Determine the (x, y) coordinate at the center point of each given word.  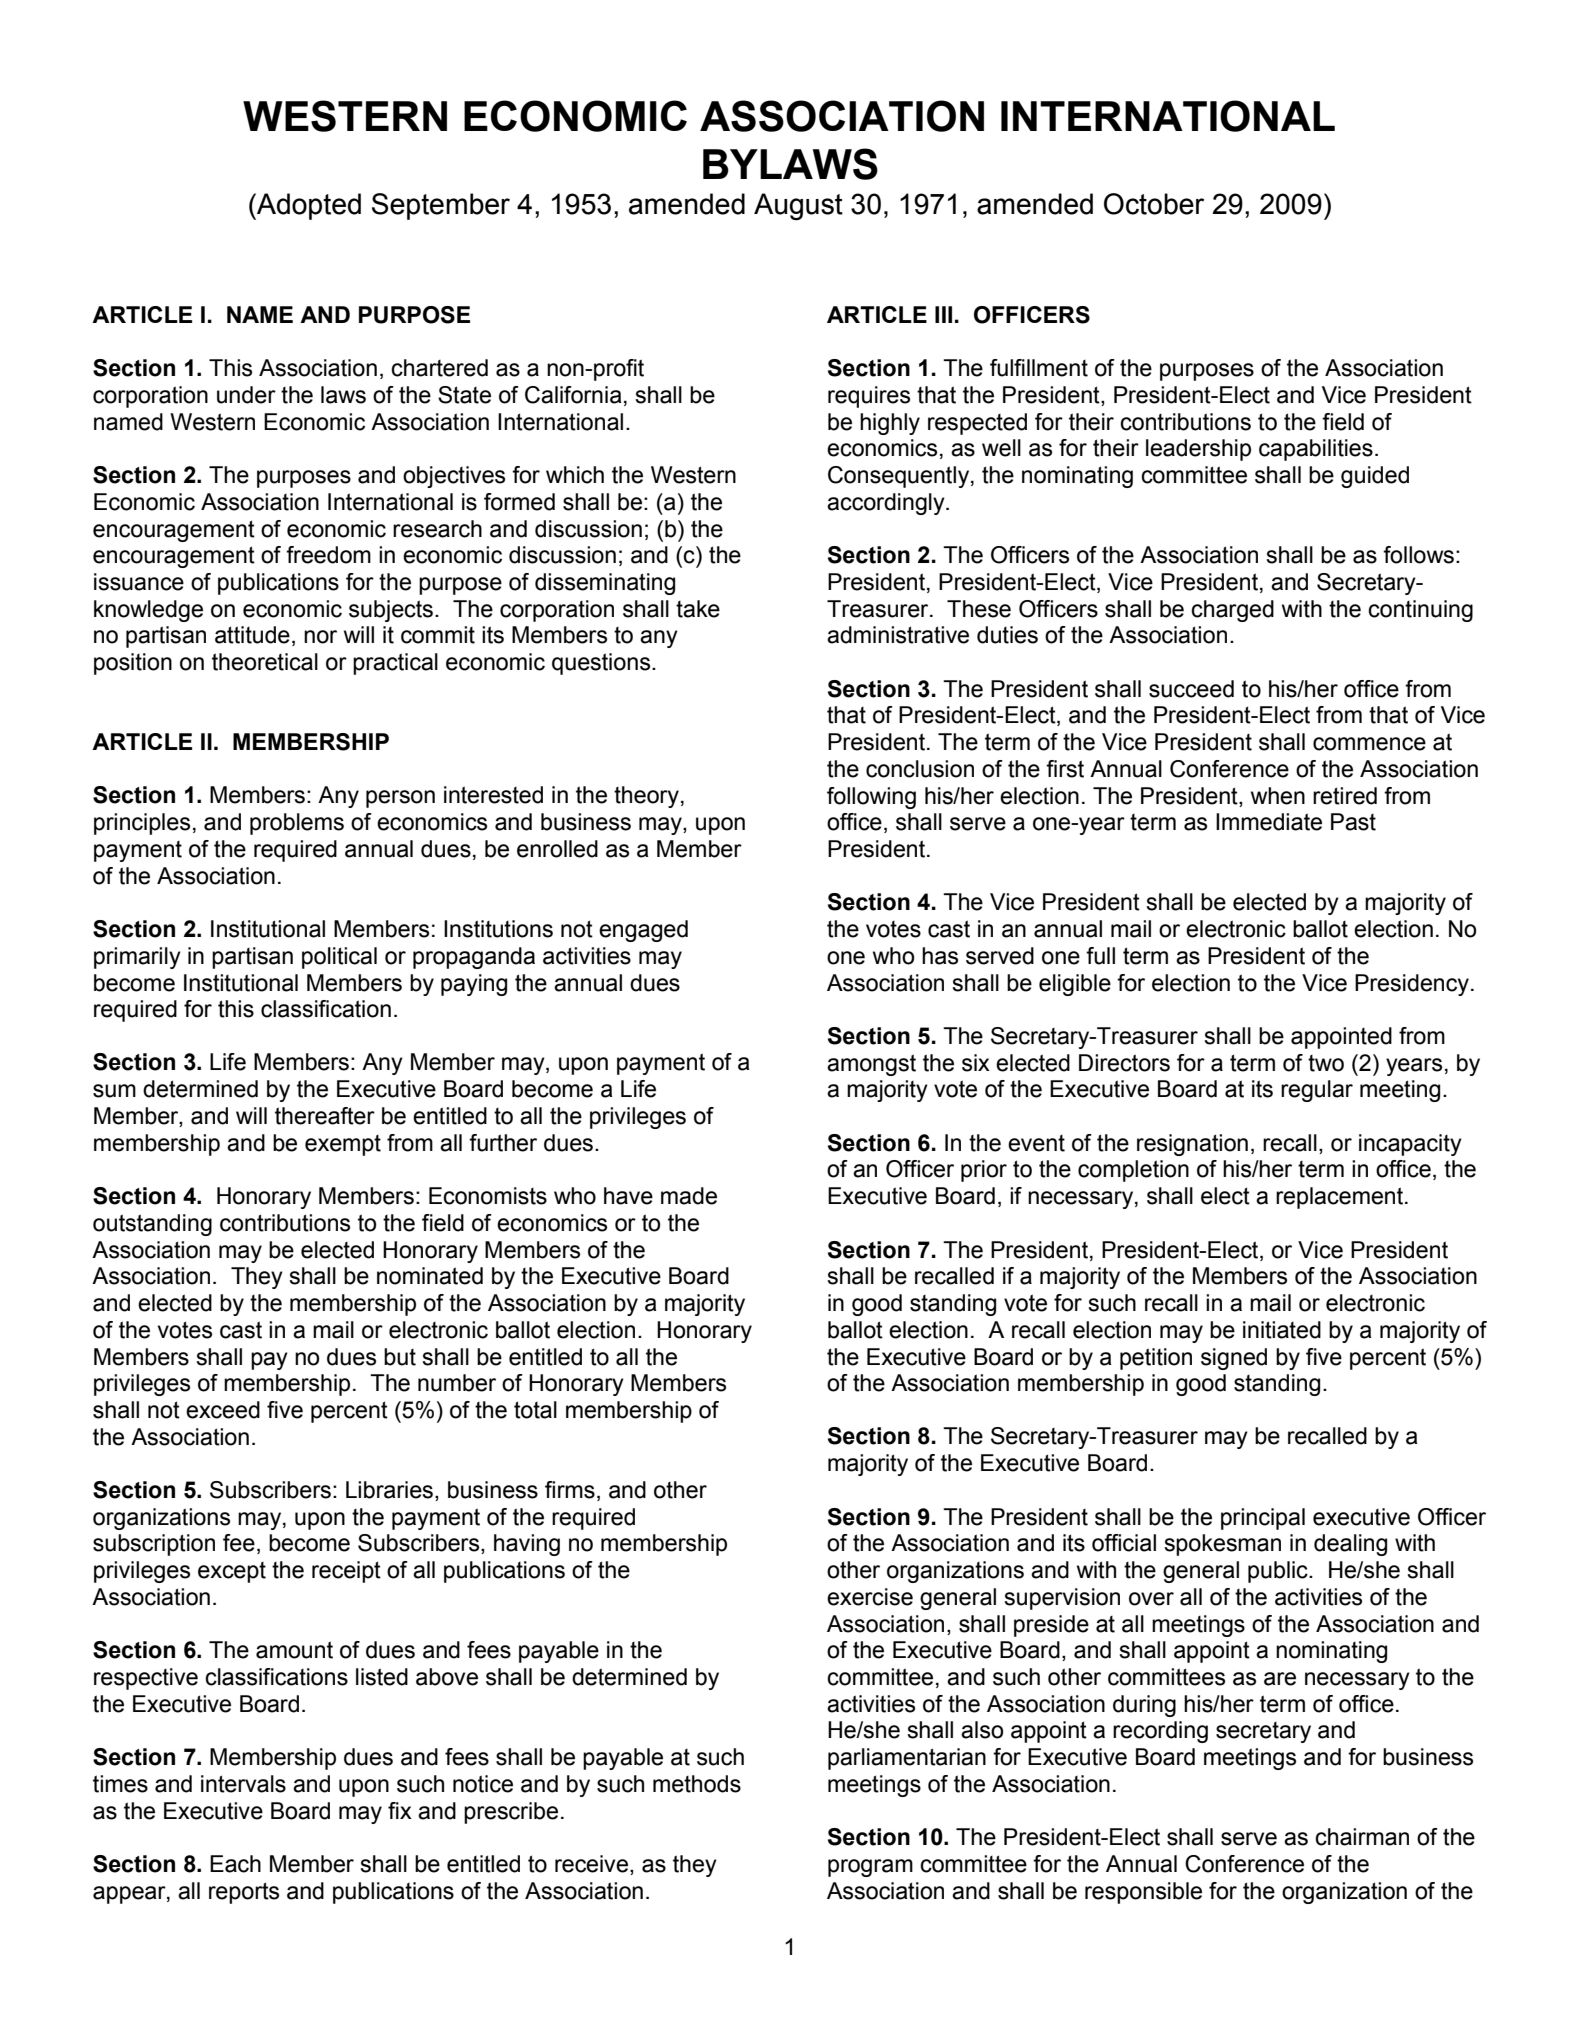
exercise (870, 1597)
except (232, 1572)
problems (297, 824)
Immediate (1269, 822)
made (689, 1196)
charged (1232, 611)
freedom (328, 555)
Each (235, 1864)
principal (1263, 1519)
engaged (643, 931)
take (698, 609)
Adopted (308, 206)
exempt (343, 1145)
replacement (1341, 1198)
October (1154, 204)
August (798, 207)
